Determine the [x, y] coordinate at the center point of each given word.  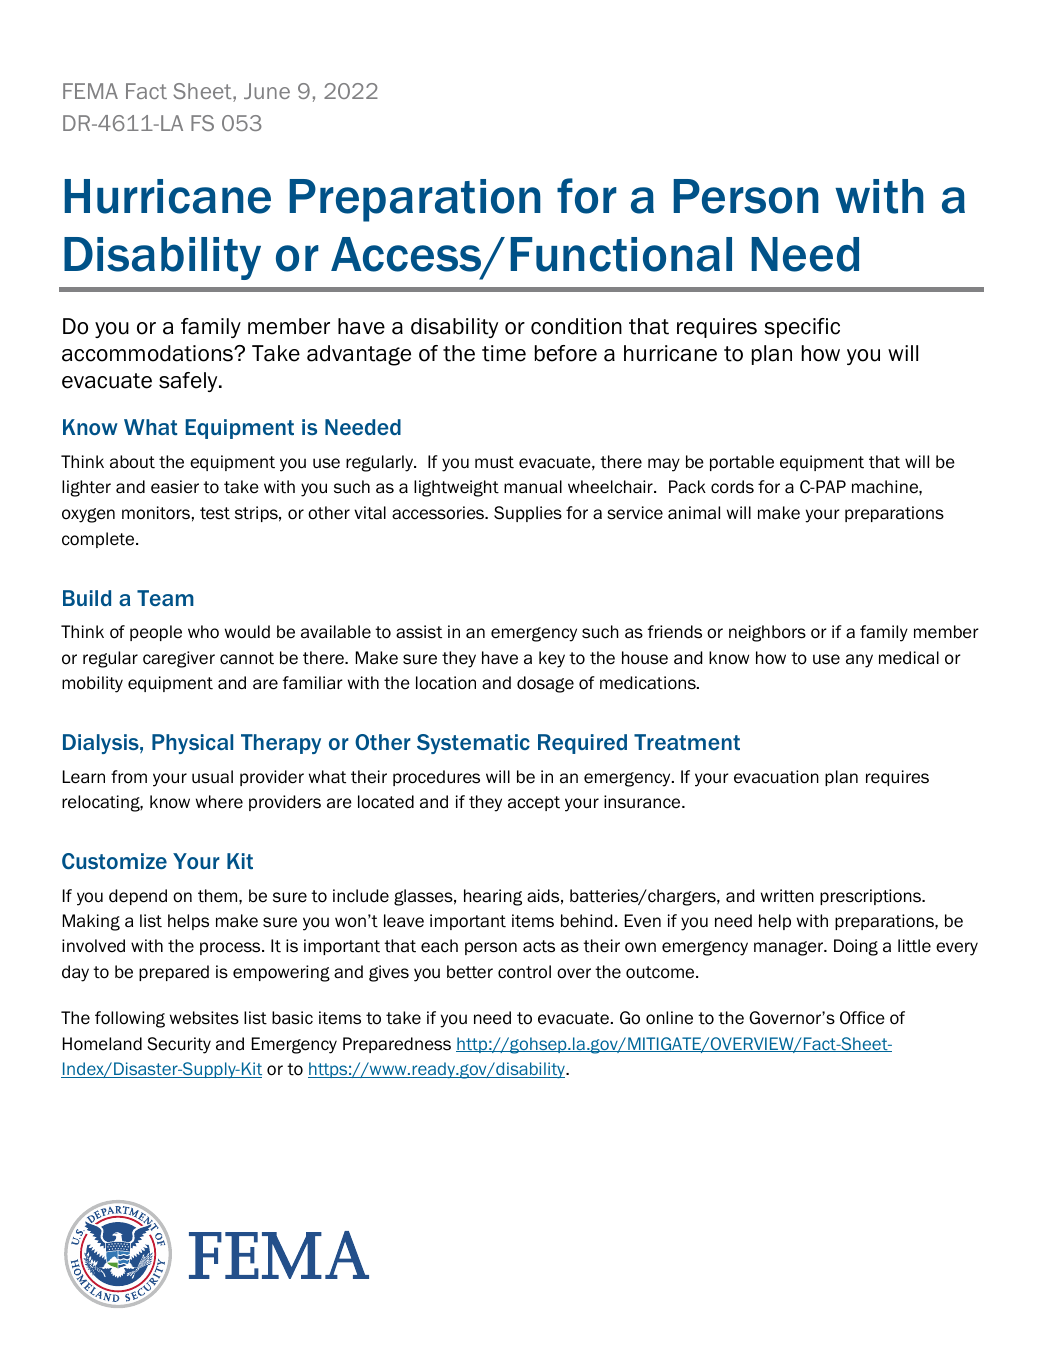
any [859, 661]
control [524, 972]
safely [189, 382]
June [267, 91]
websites [204, 1018]
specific [802, 328]
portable [742, 463]
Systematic [473, 744]
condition [576, 326]
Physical [192, 744]
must [494, 462]
